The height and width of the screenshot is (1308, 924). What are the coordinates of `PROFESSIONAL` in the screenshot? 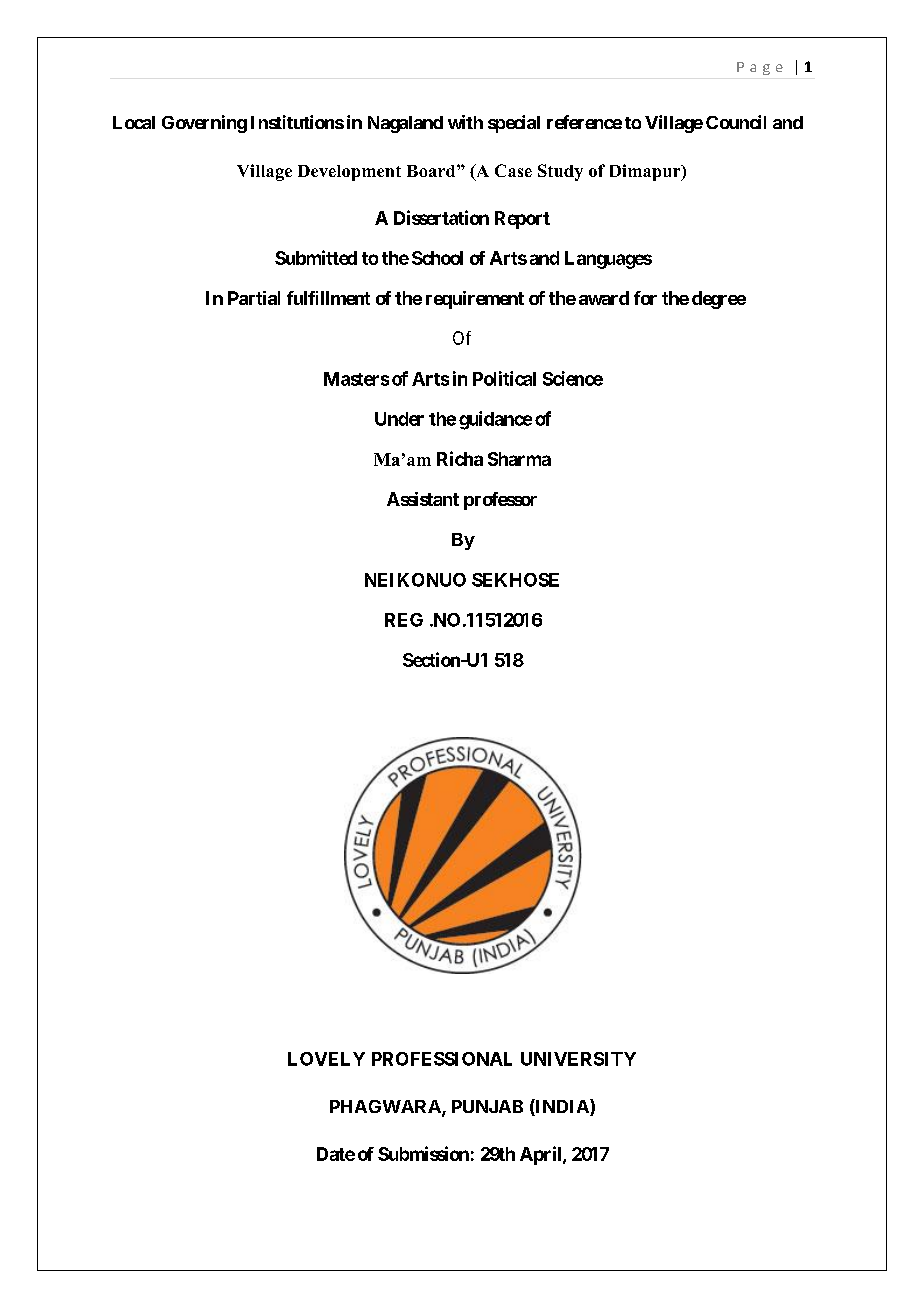 It's located at (442, 1059).
